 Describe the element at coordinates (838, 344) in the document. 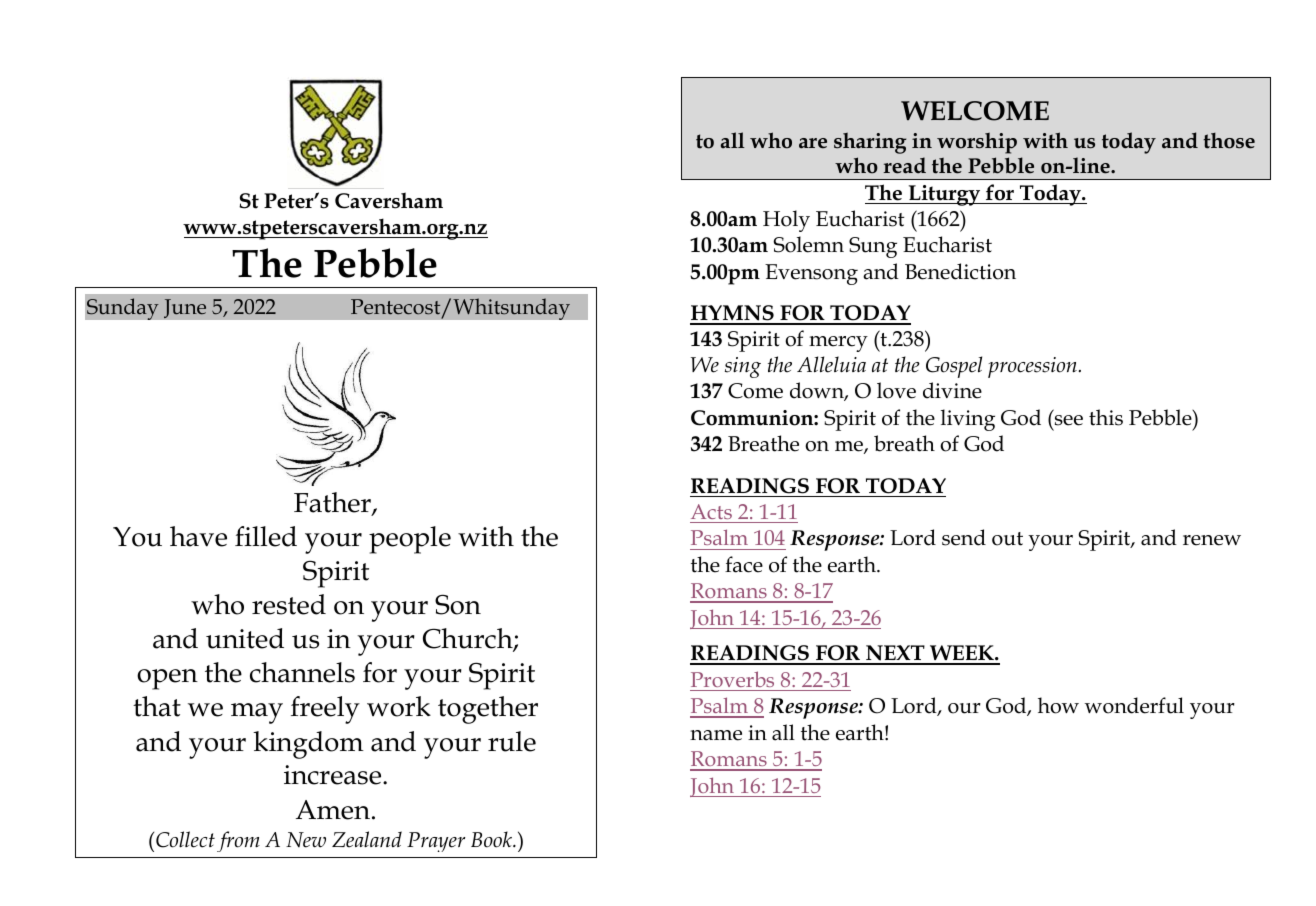

I see `mercy` at that location.
